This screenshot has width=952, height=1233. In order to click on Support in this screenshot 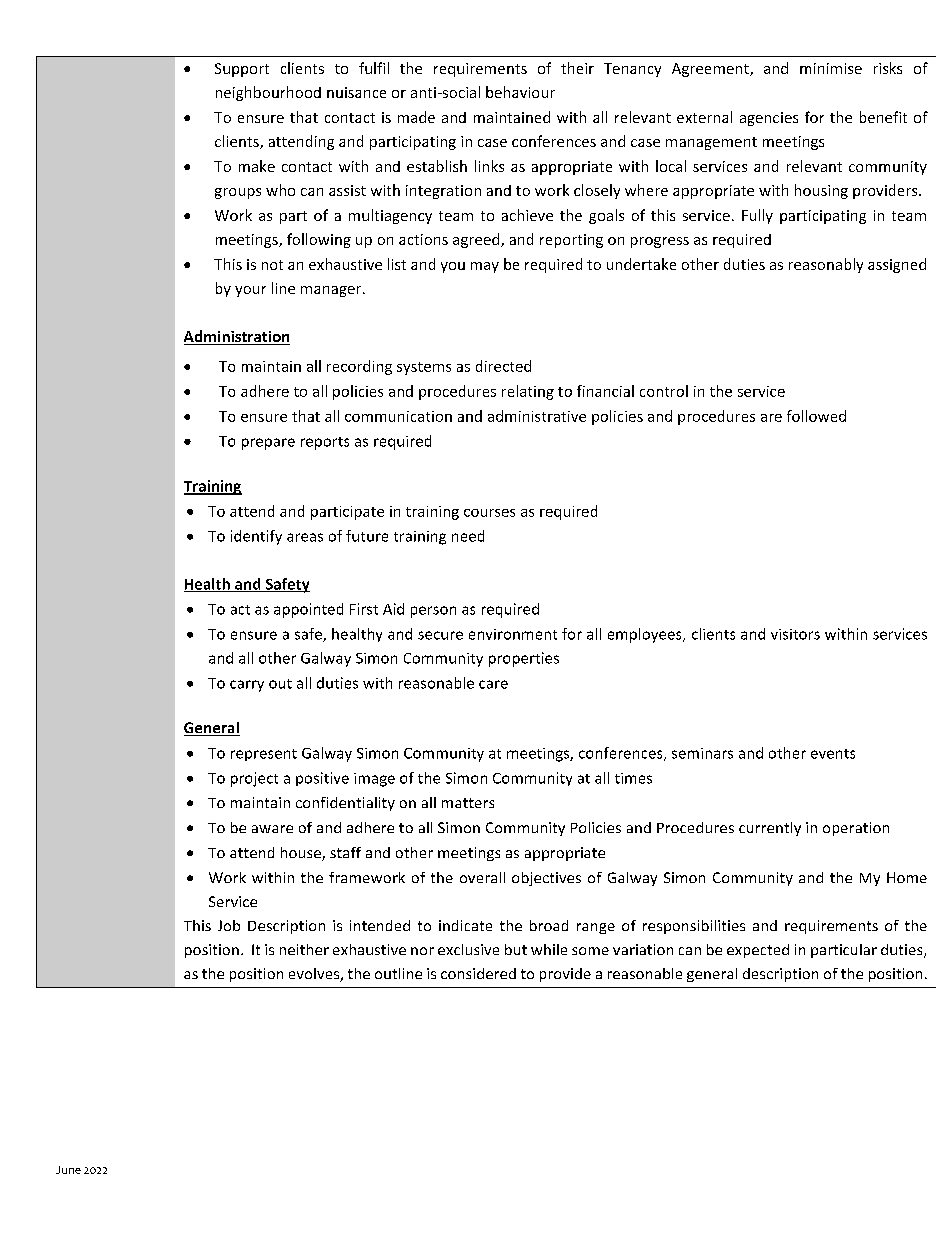, I will do `click(242, 70)`.
